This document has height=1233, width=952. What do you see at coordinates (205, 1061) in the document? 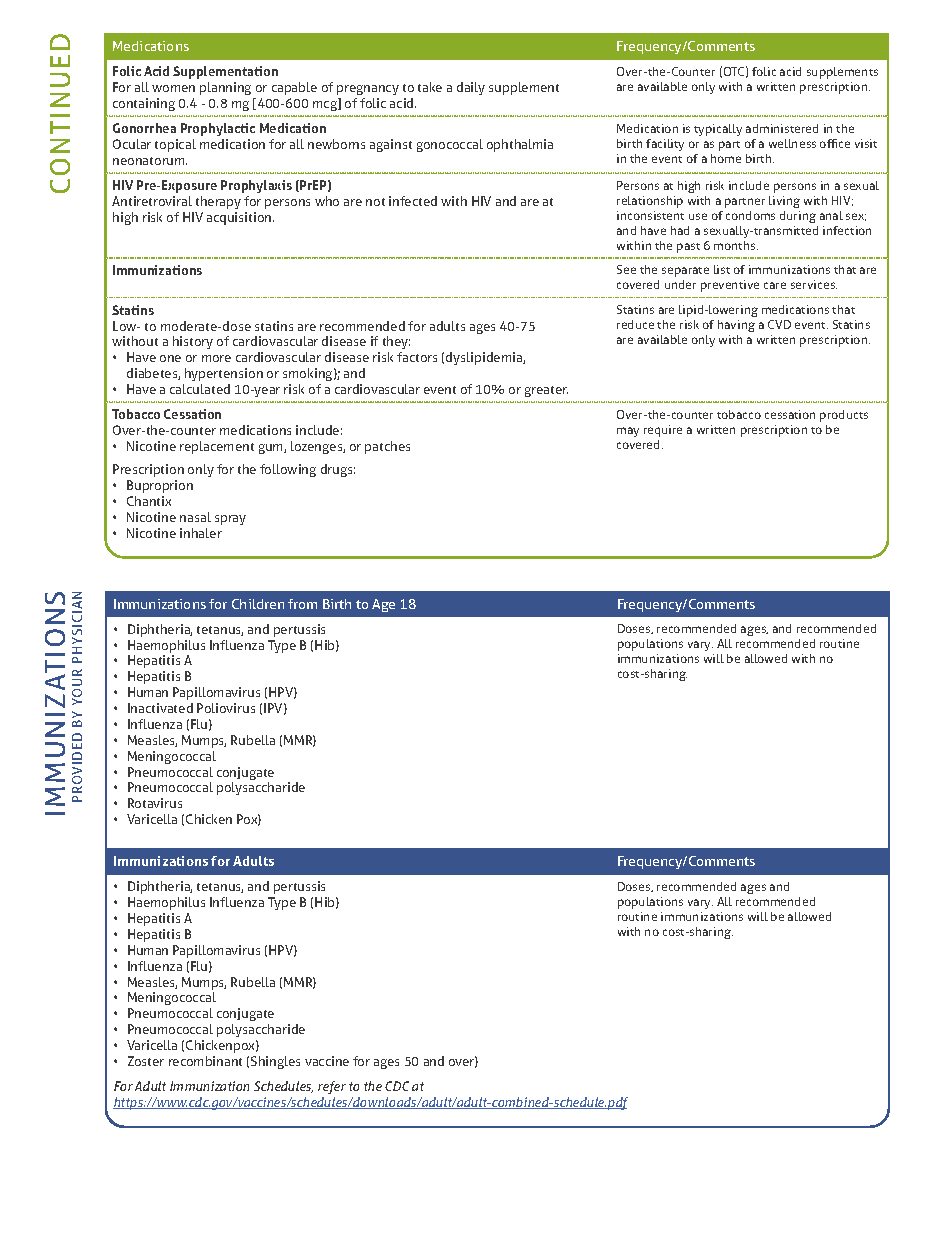
I see `recombinant` at bounding box center [205, 1061].
